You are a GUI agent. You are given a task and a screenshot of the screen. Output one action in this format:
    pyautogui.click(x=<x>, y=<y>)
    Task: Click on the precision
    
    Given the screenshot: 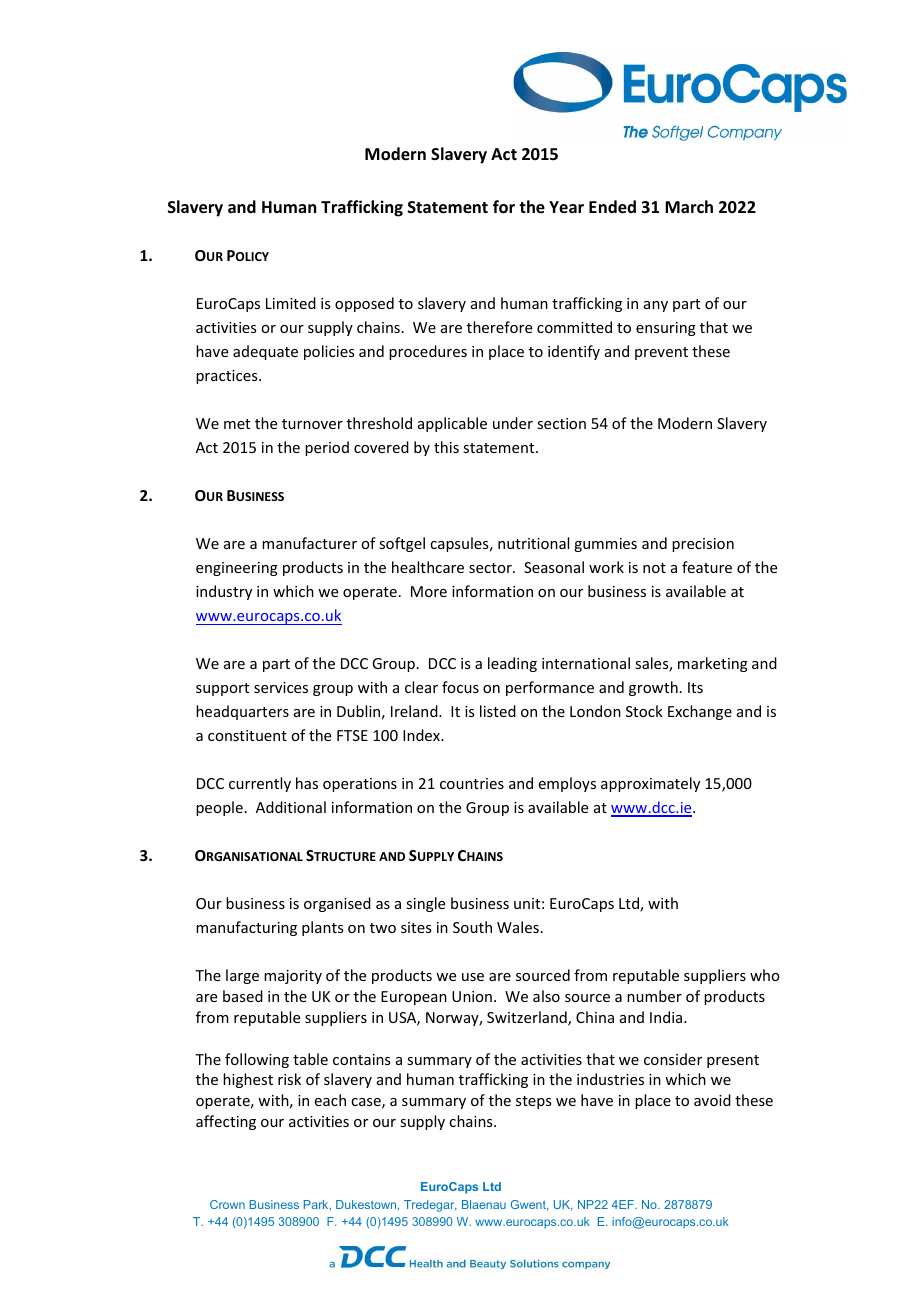 What is the action you would take?
    pyautogui.click(x=703, y=545)
